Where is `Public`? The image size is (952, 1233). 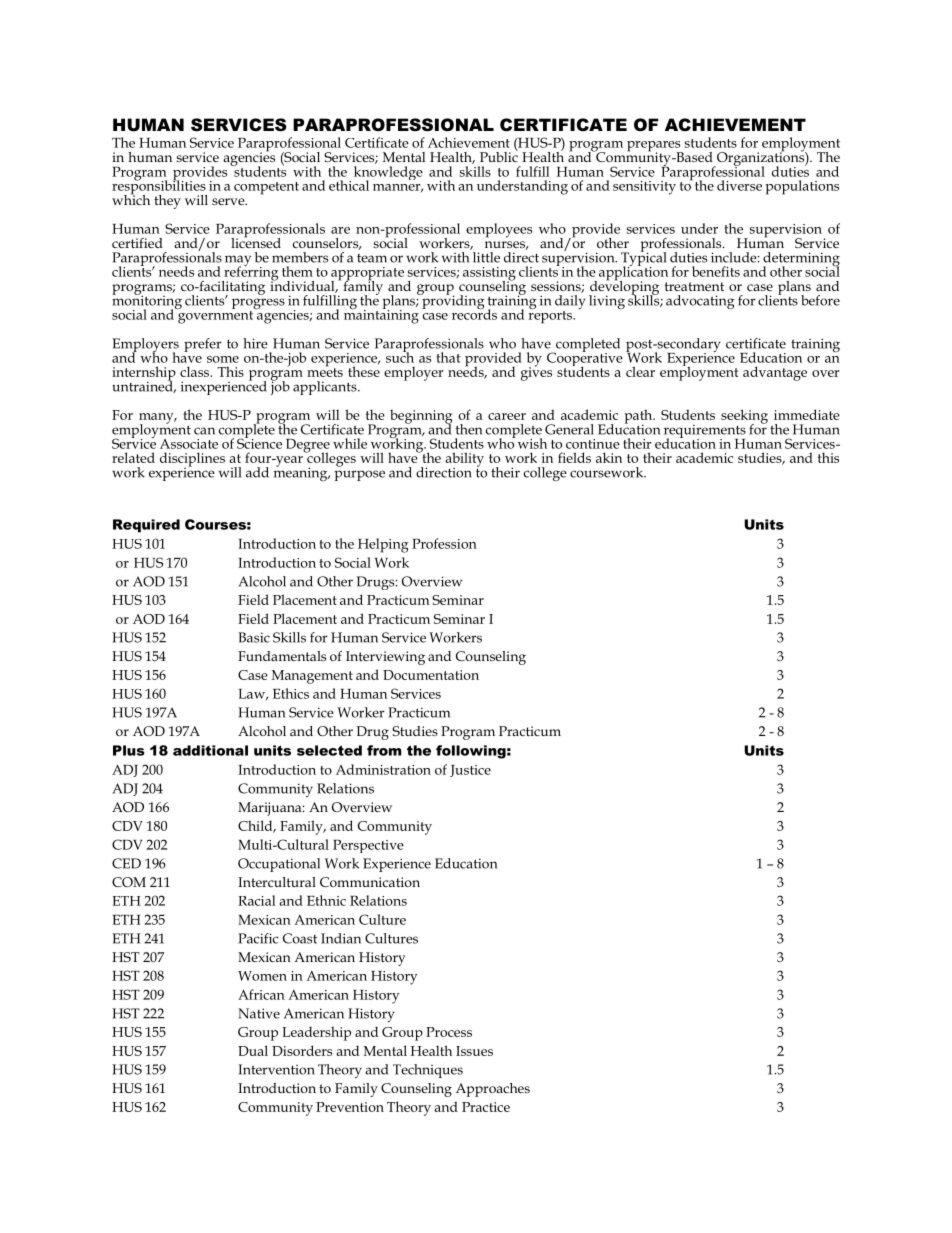 Public is located at coordinates (499, 155).
